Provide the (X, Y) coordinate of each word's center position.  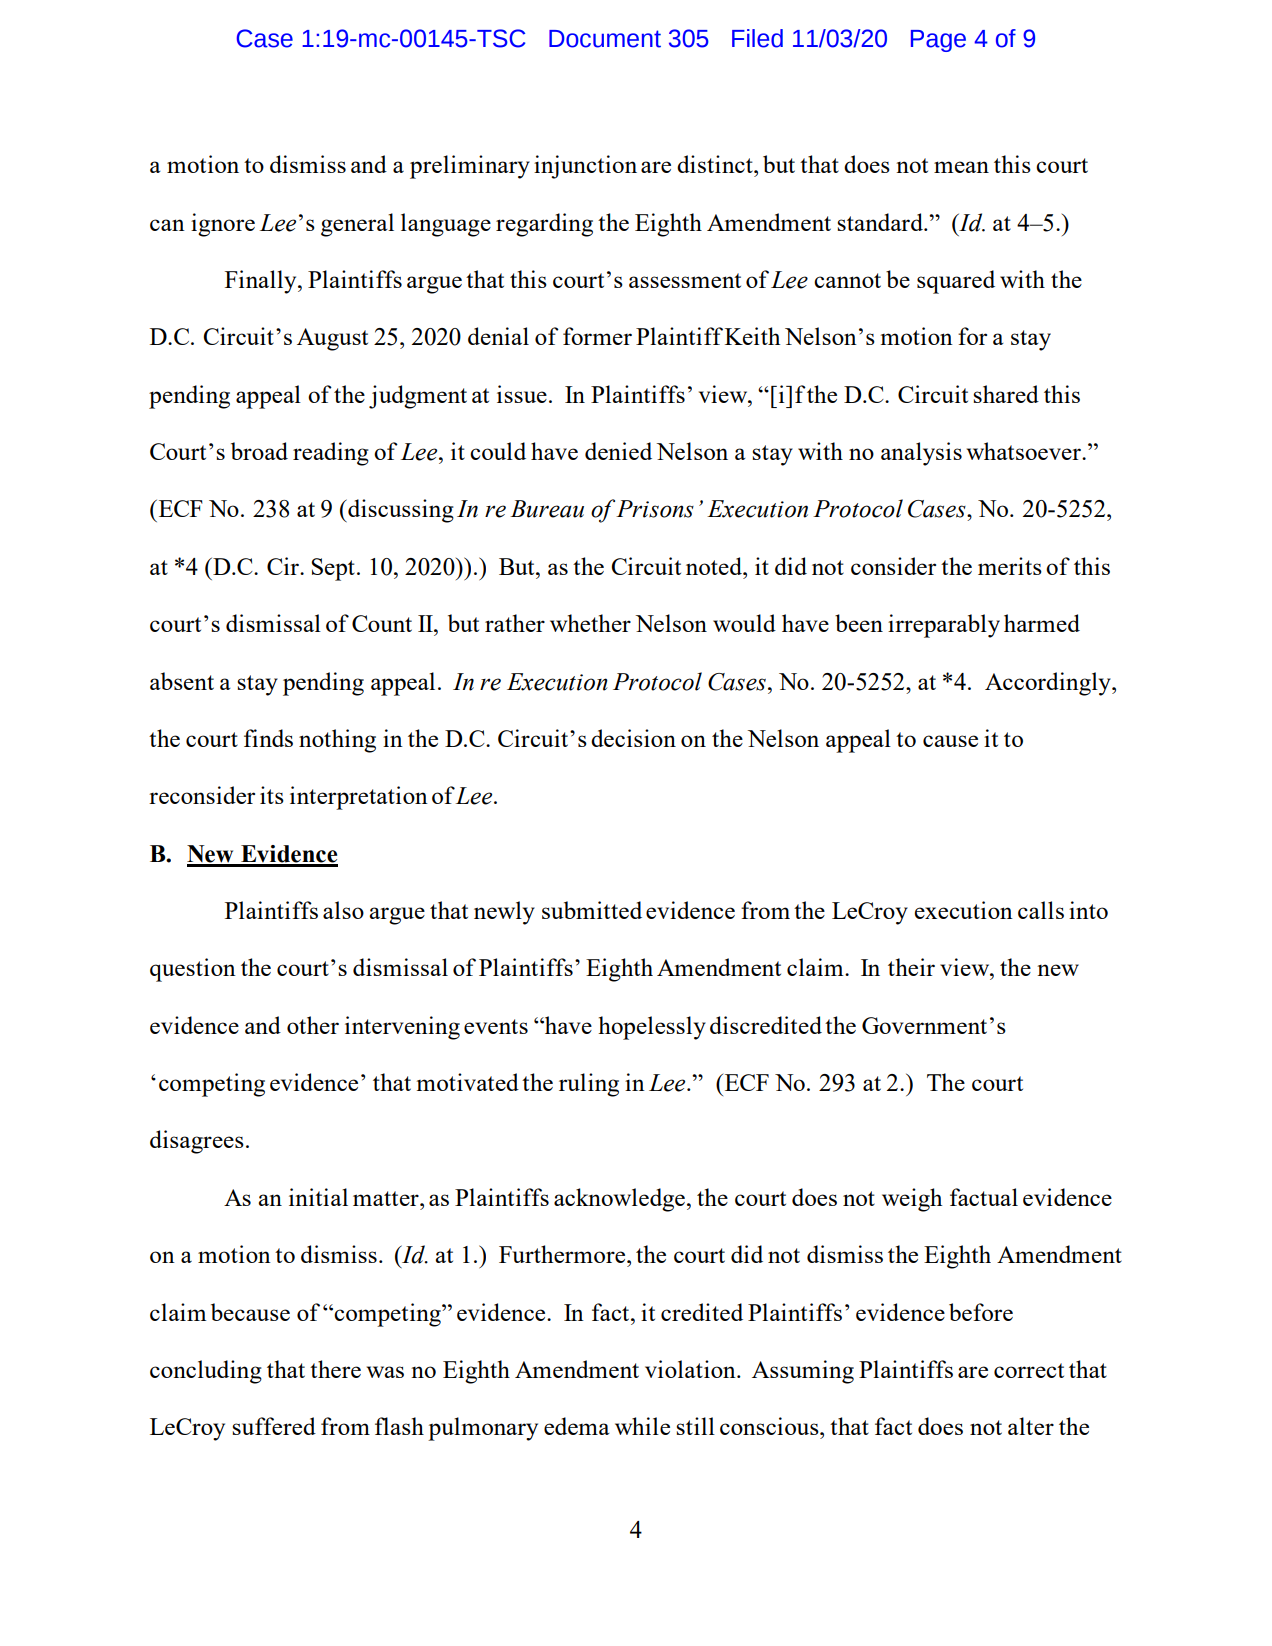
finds (268, 738)
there (335, 1369)
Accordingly (1049, 684)
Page (938, 41)
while (642, 1426)
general (357, 225)
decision (633, 738)
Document (605, 39)
